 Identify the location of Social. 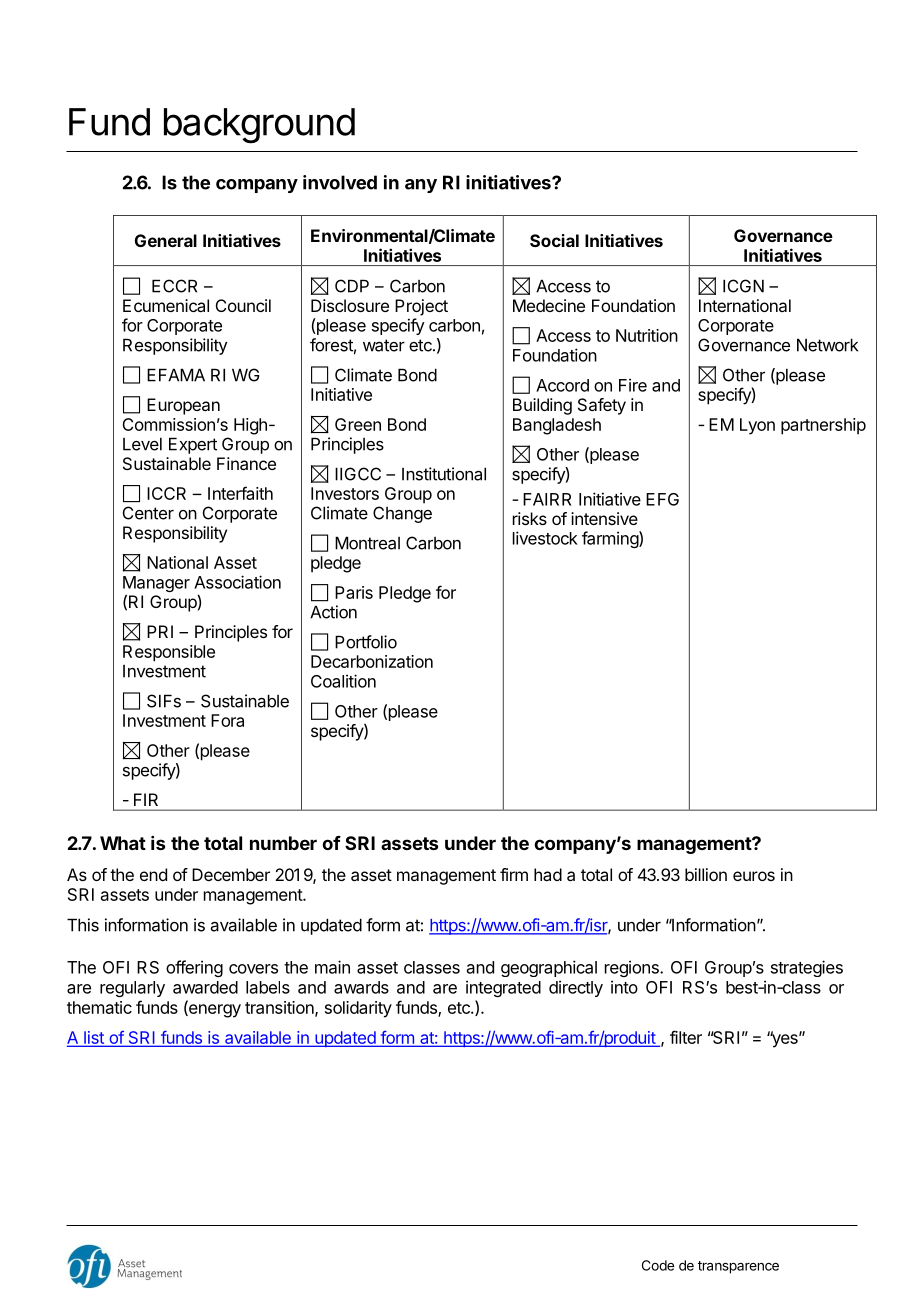
(554, 240).
